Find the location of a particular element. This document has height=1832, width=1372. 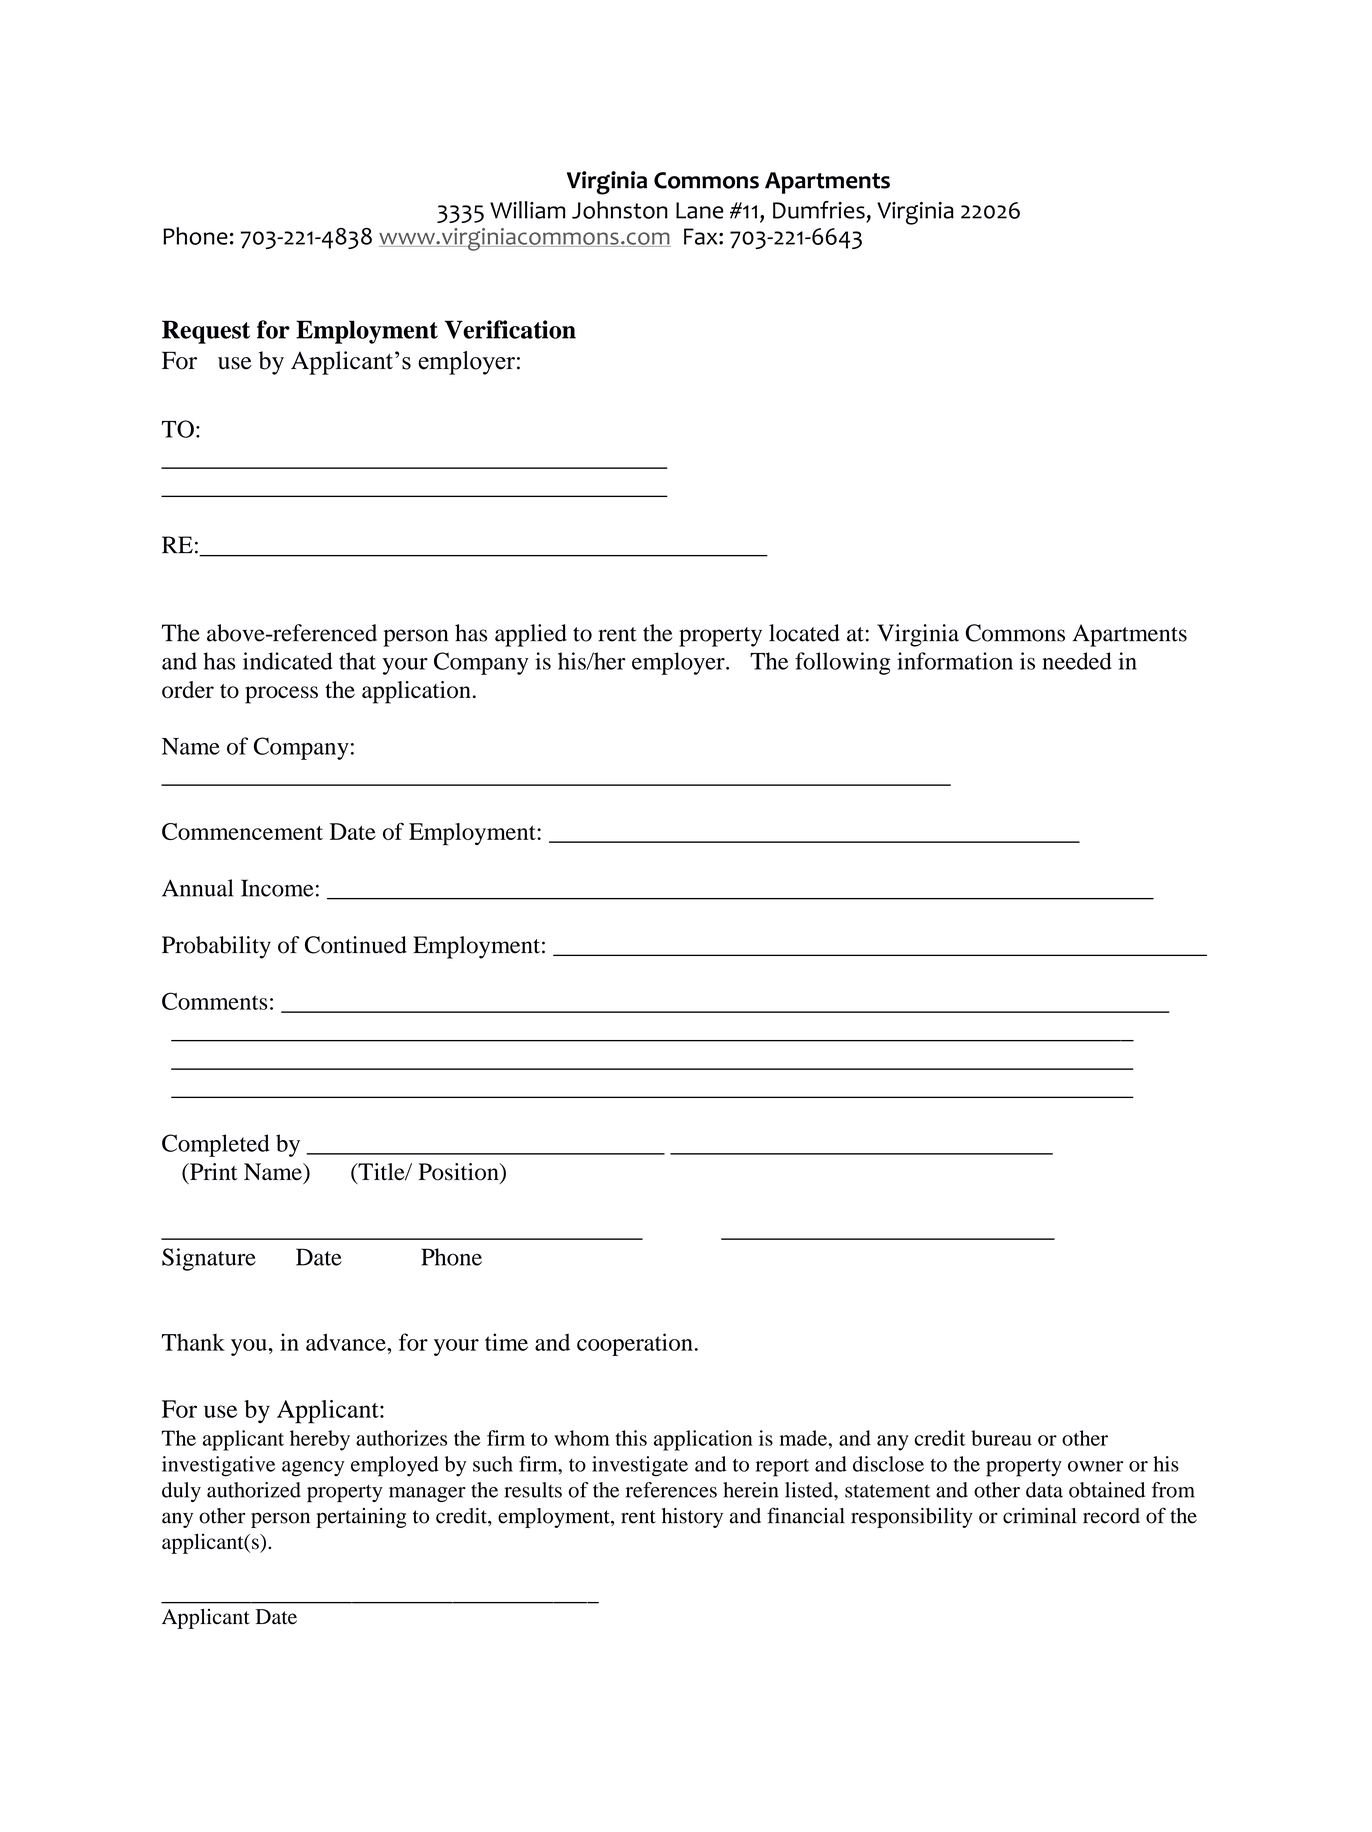

Position is located at coordinates (460, 1173).
